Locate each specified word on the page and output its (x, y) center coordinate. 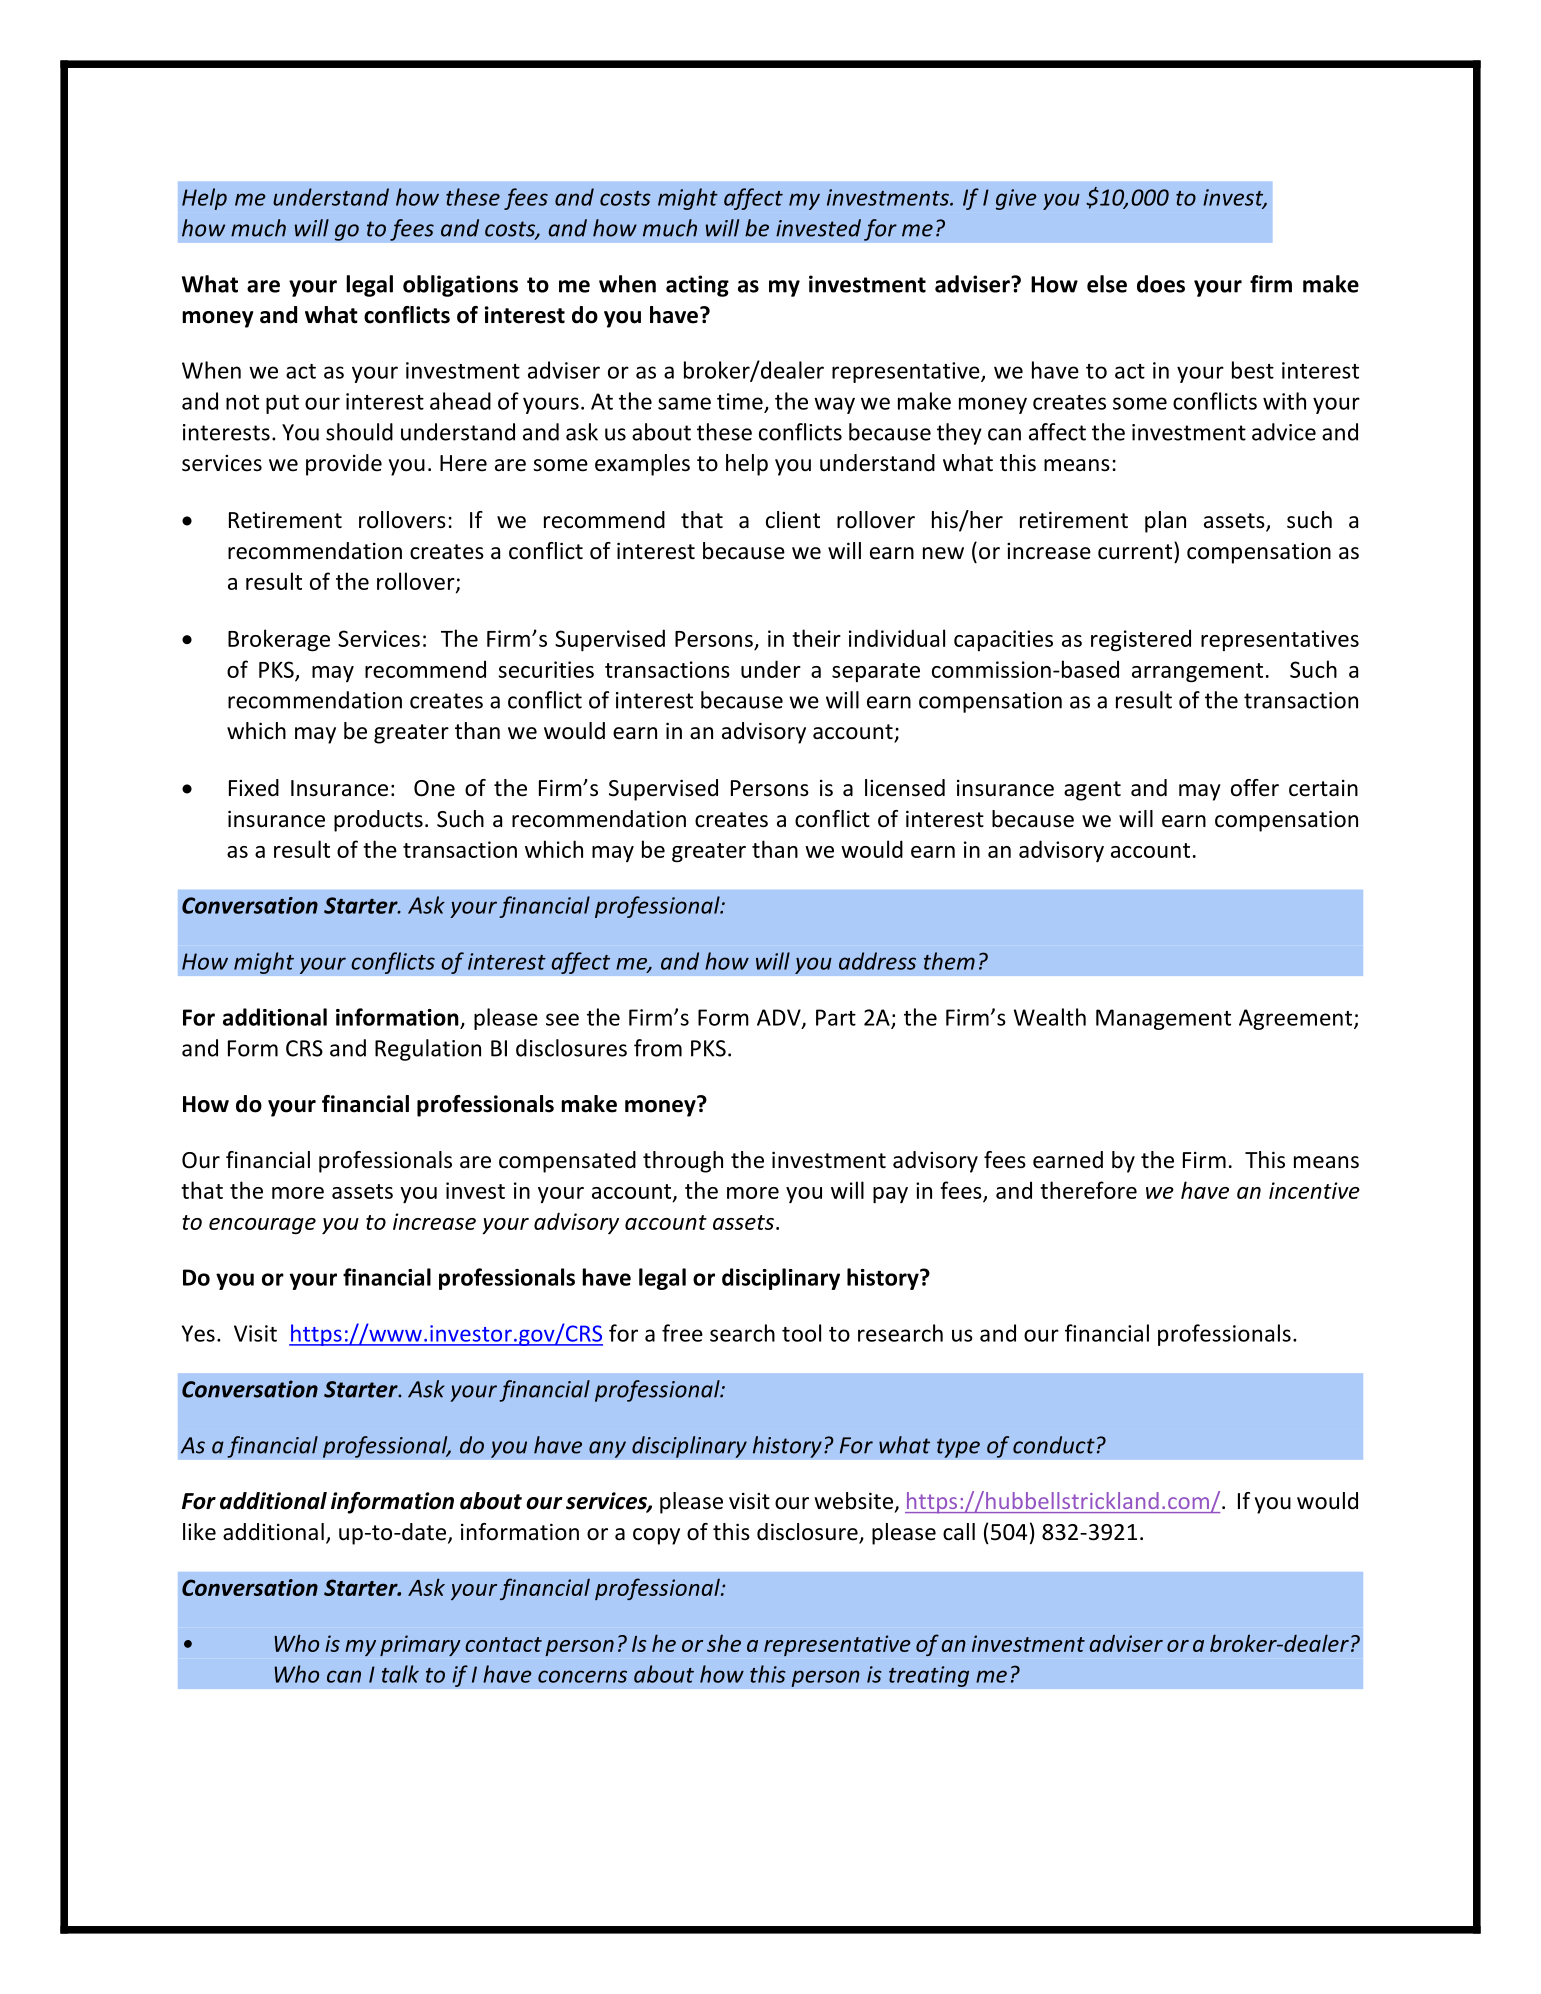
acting (697, 286)
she (724, 1643)
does (1161, 284)
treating (929, 1676)
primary (420, 1645)
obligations (460, 286)
